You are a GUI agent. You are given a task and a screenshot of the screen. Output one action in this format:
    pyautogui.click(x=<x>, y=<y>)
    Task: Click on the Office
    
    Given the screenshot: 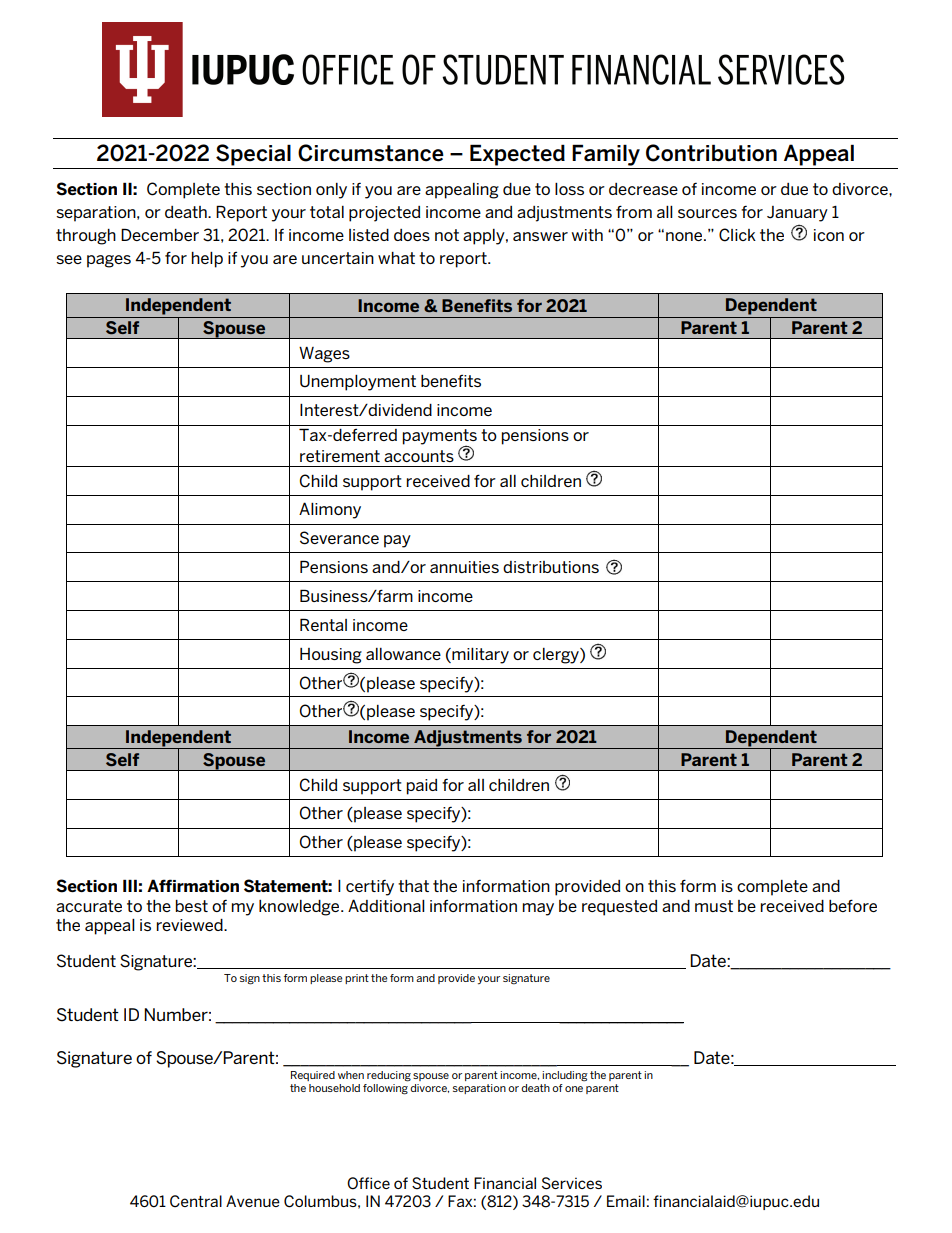 What is the action you would take?
    pyautogui.click(x=368, y=1183)
